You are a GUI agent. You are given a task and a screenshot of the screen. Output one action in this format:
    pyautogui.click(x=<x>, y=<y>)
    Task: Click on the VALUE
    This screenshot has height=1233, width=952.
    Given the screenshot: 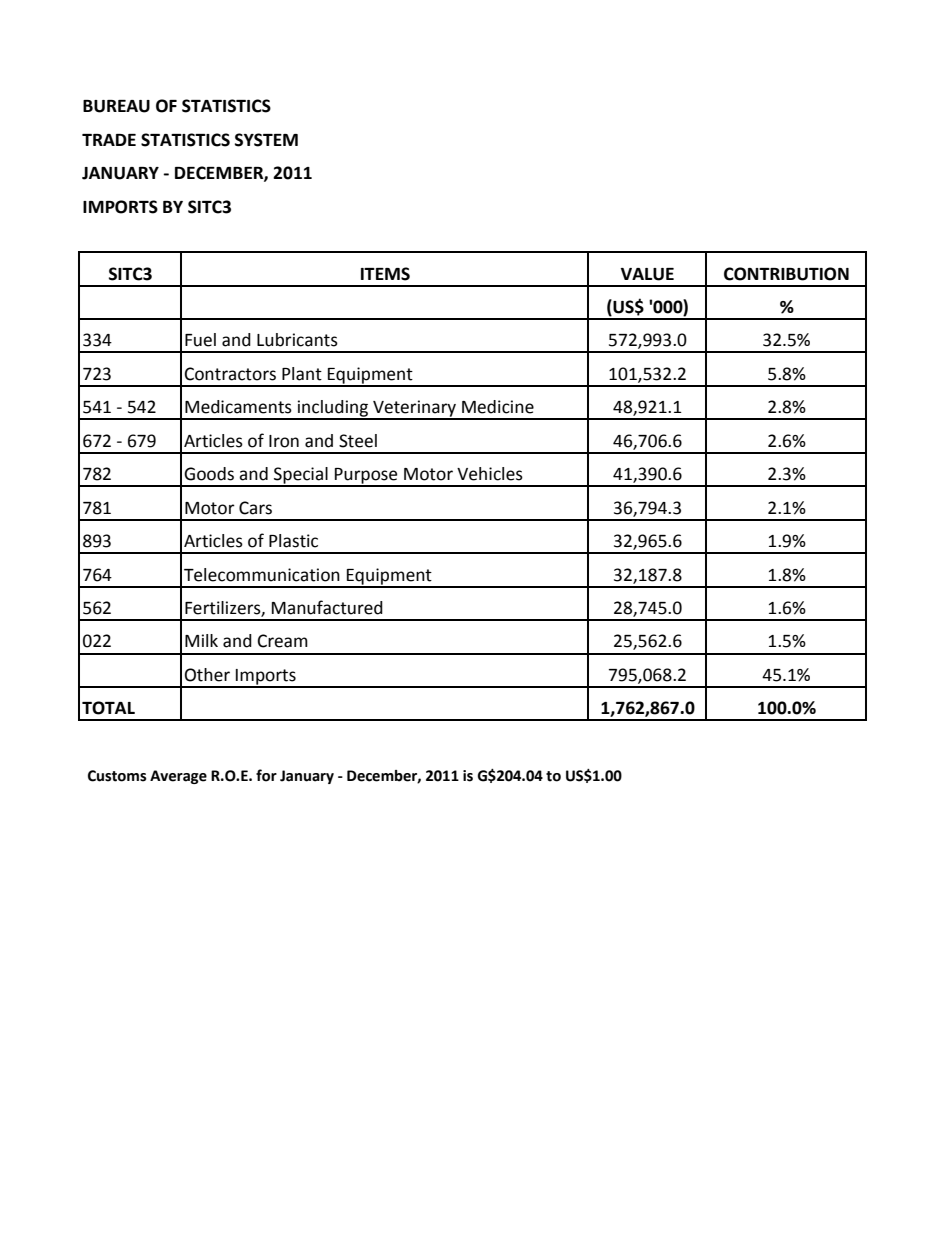 What is the action you would take?
    pyautogui.click(x=647, y=274)
